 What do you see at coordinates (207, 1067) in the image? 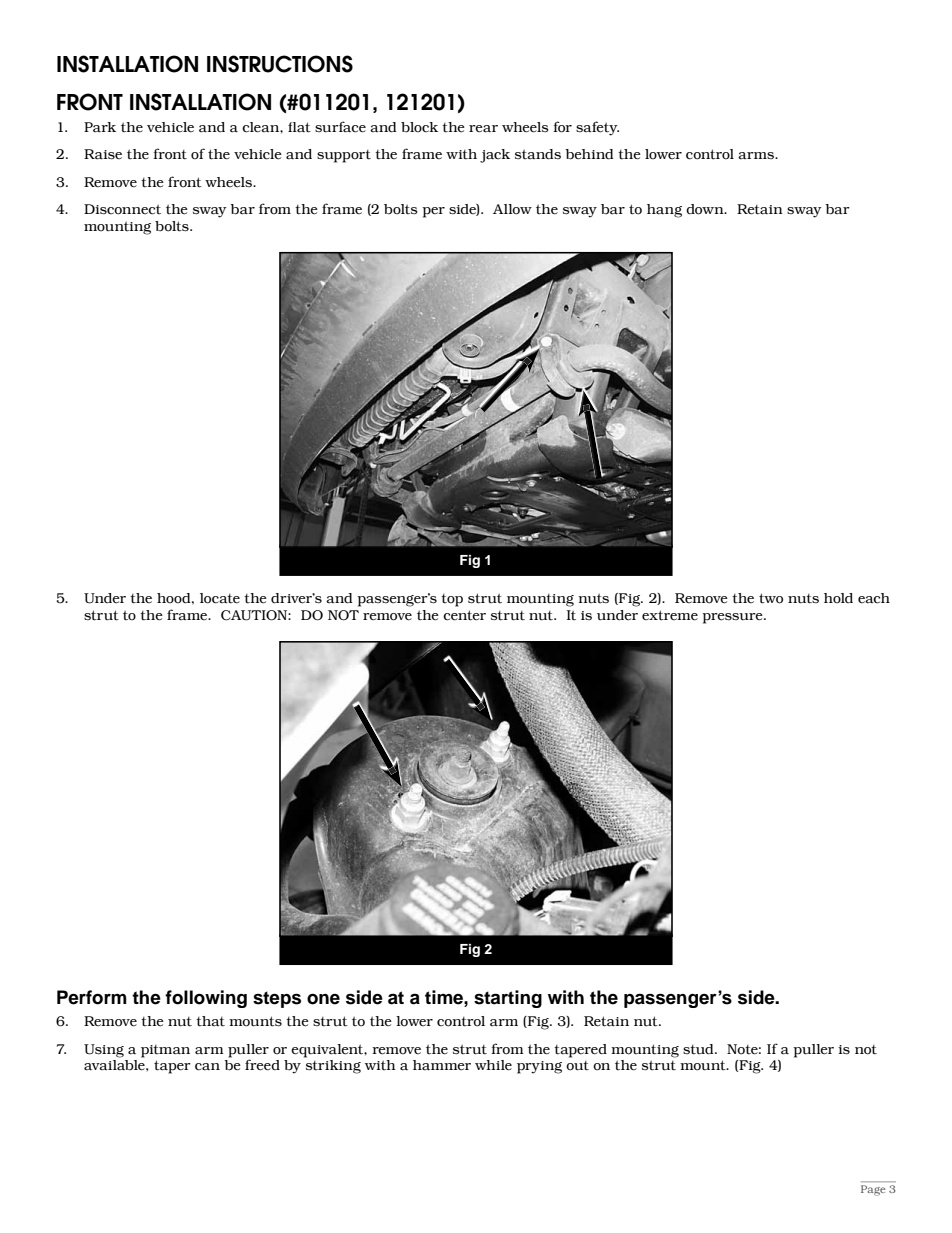
I see `can` at bounding box center [207, 1067].
